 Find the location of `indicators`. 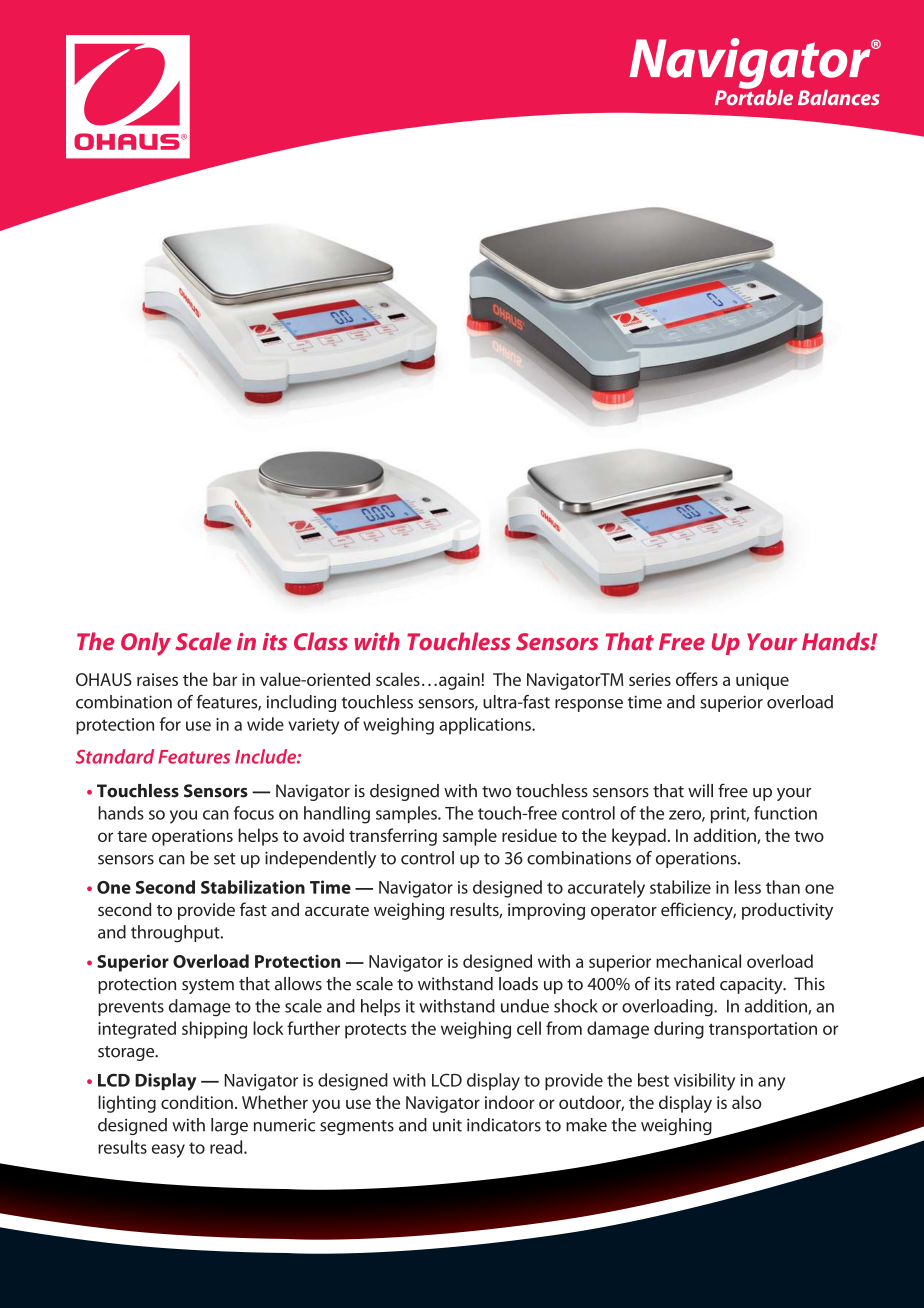

indicators is located at coordinates (504, 1125).
